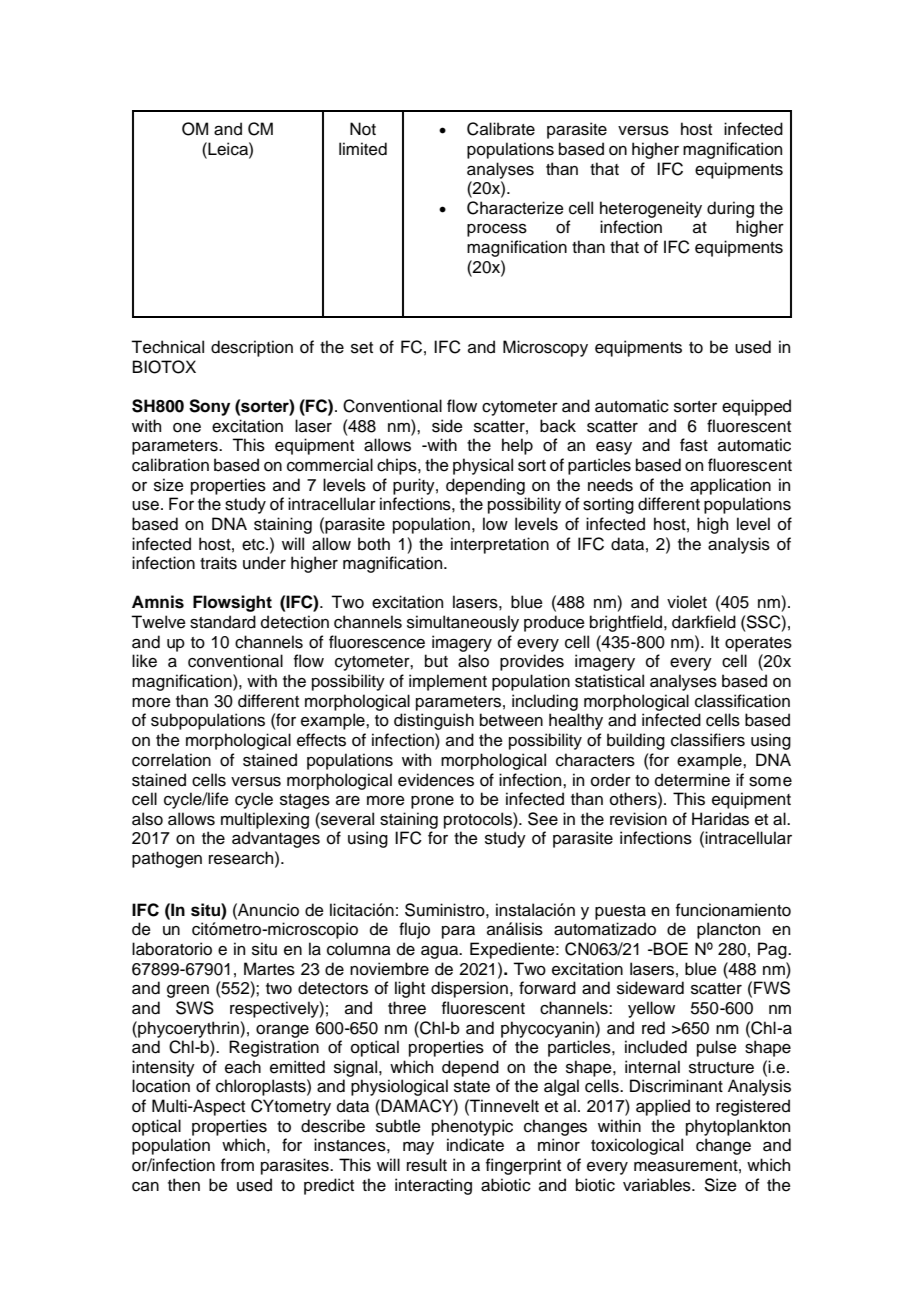  I want to click on limited, so click(363, 149).
